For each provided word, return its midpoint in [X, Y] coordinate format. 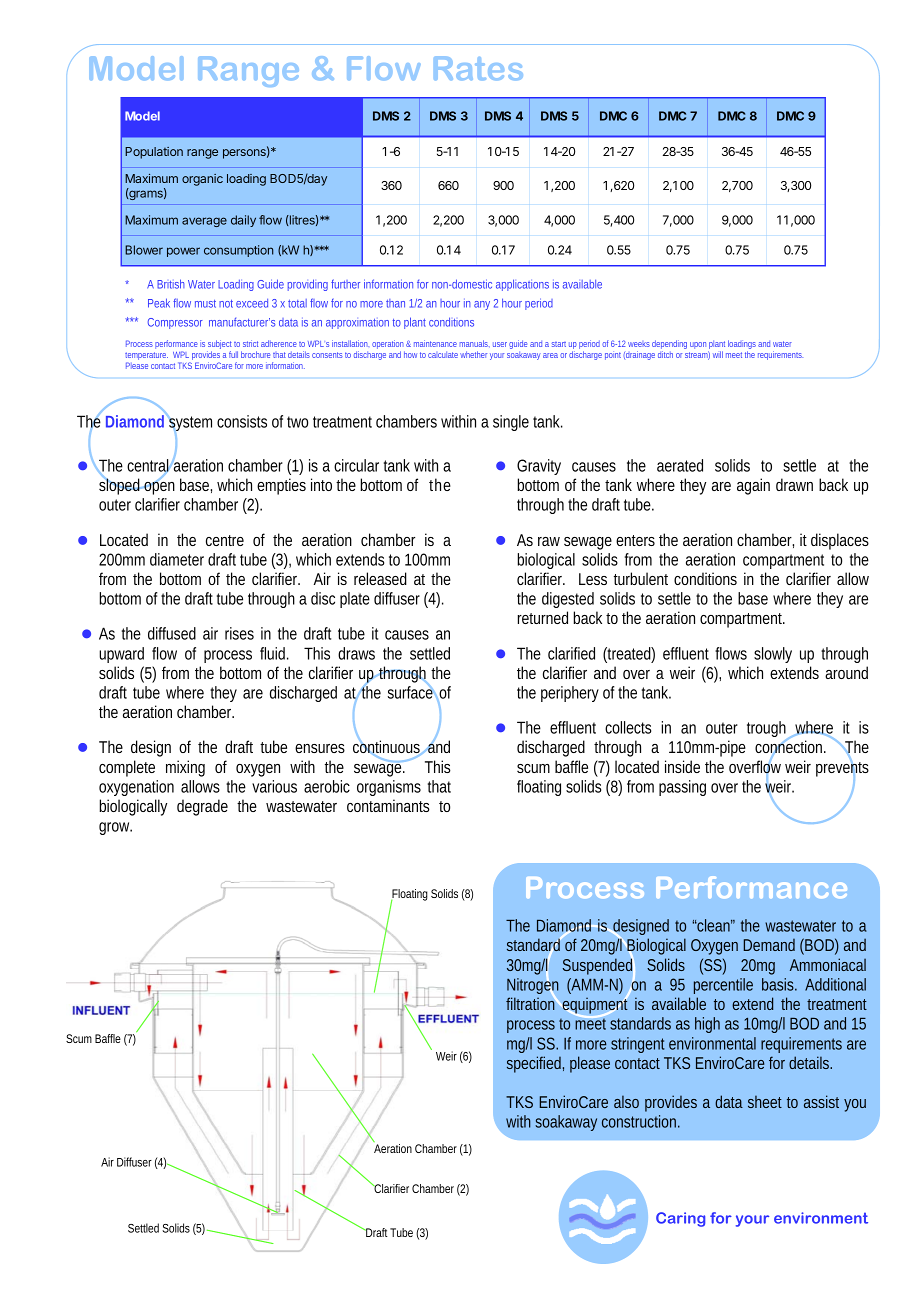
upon [699, 347]
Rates [478, 68]
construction [641, 1121]
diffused [172, 633]
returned [543, 617]
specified [535, 1064]
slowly [773, 655]
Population [154, 153]
